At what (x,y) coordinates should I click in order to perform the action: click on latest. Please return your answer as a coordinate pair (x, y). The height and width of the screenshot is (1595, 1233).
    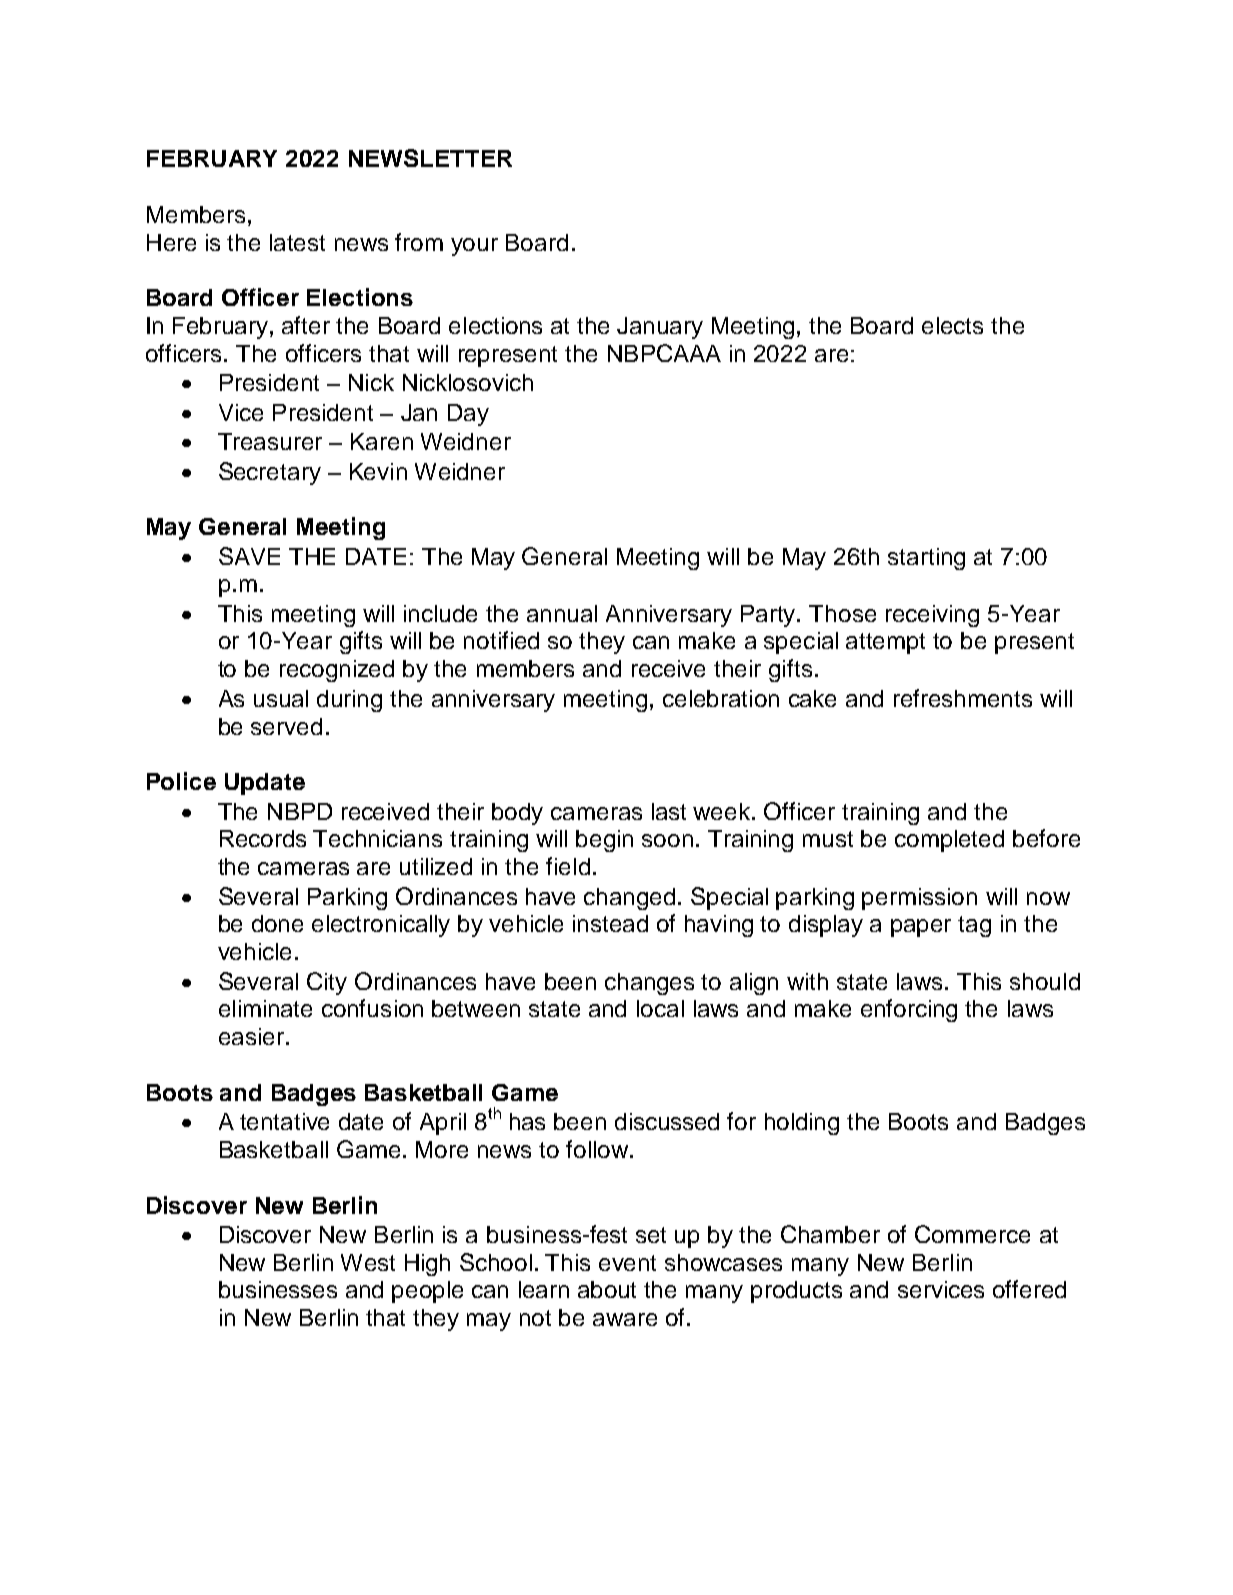
    Looking at the image, I should click on (297, 242).
